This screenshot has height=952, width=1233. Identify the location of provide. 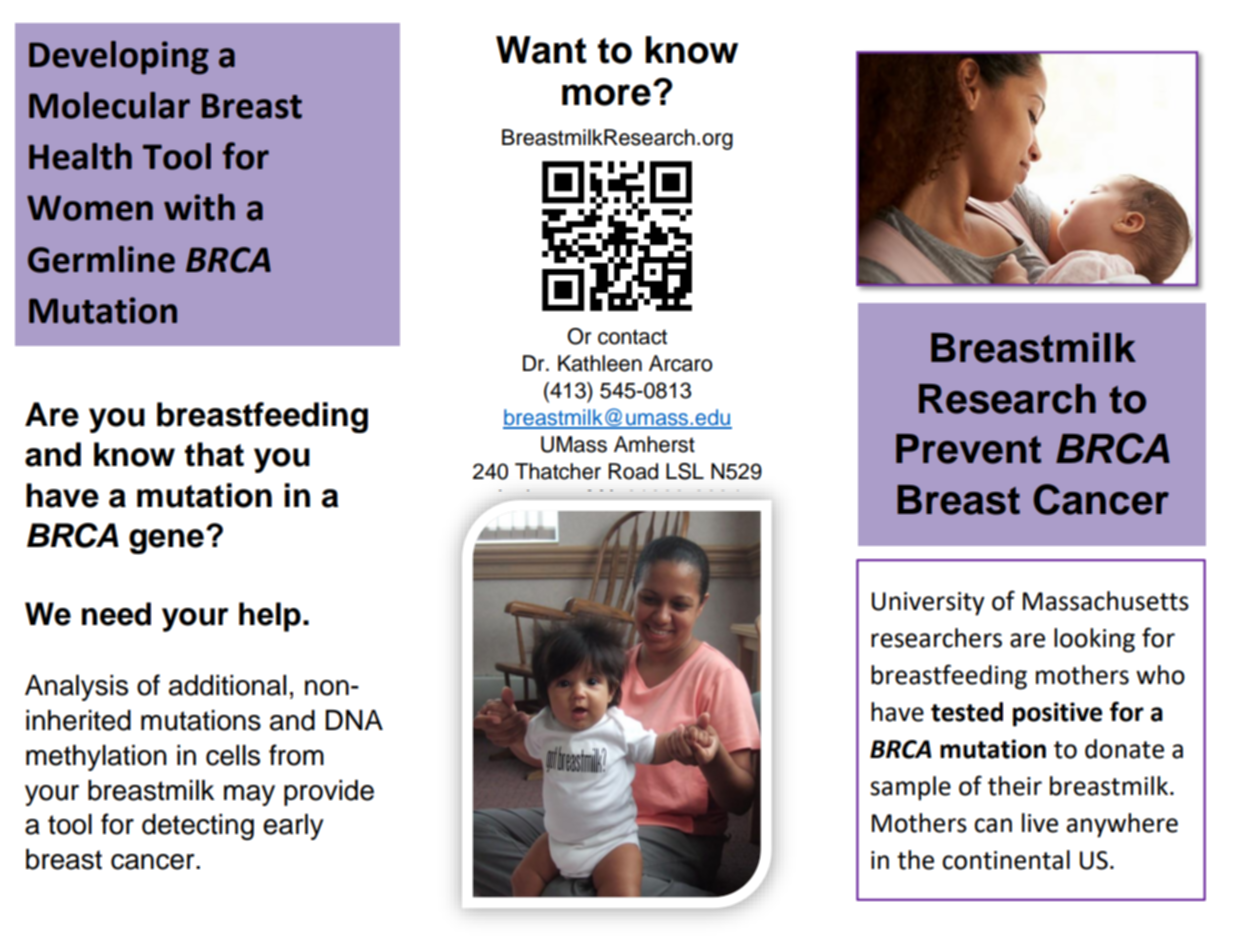
(329, 793).
